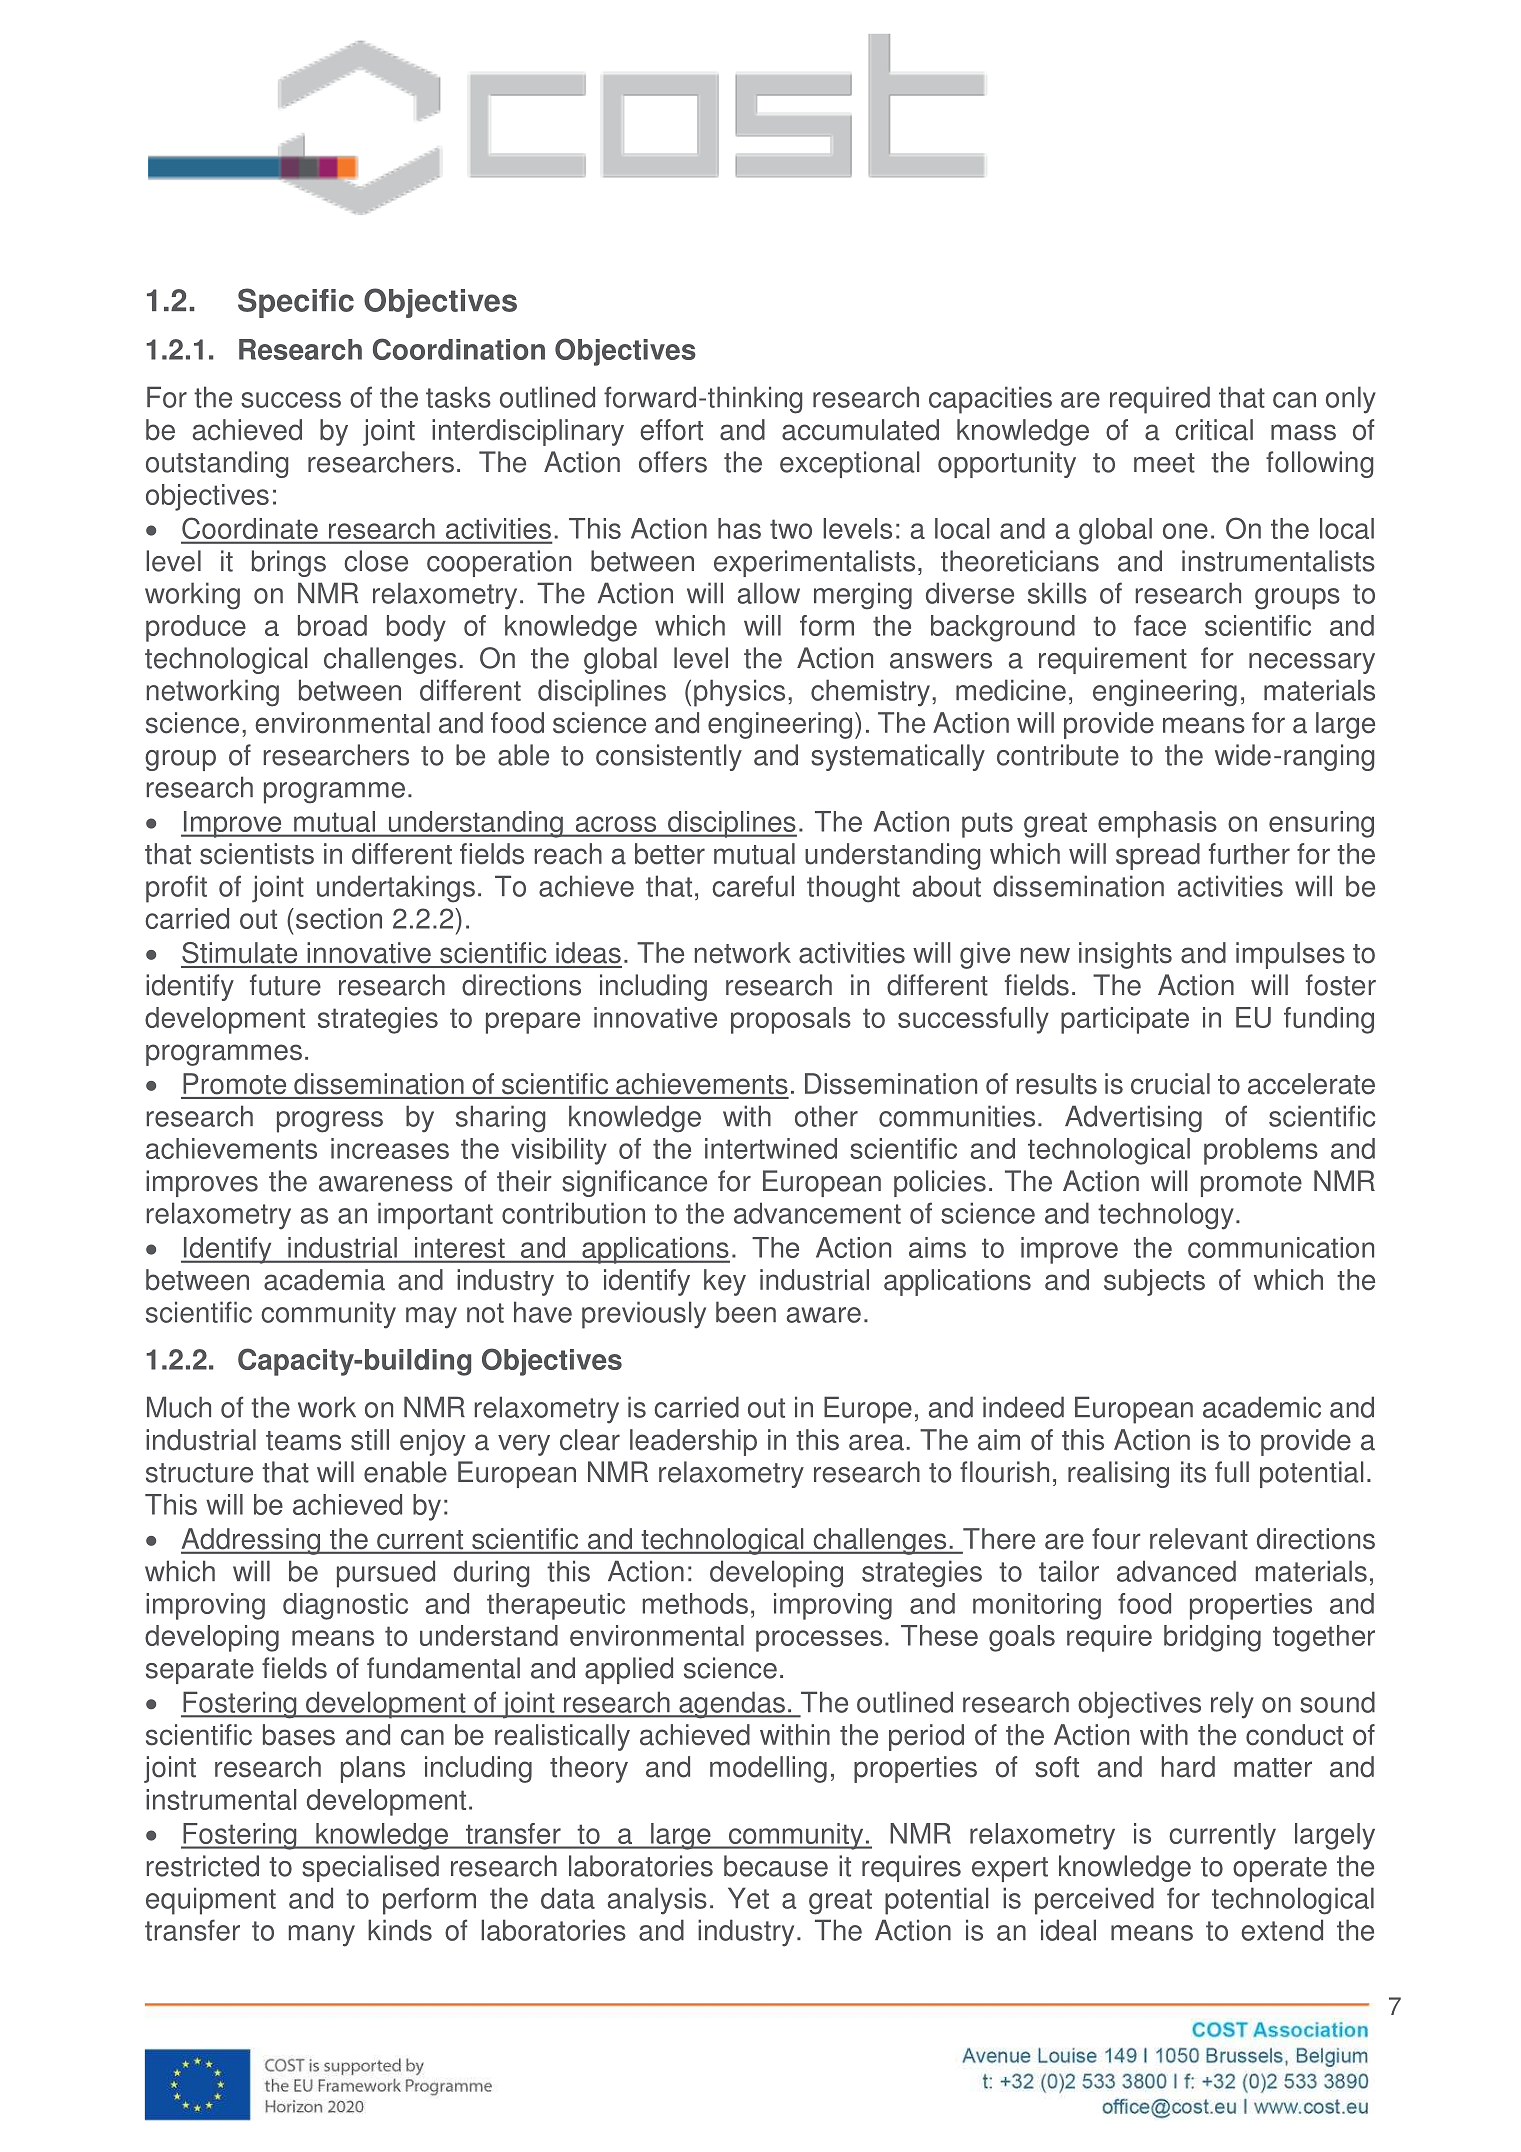  I want to click on academic, so click(1262, 1407).
